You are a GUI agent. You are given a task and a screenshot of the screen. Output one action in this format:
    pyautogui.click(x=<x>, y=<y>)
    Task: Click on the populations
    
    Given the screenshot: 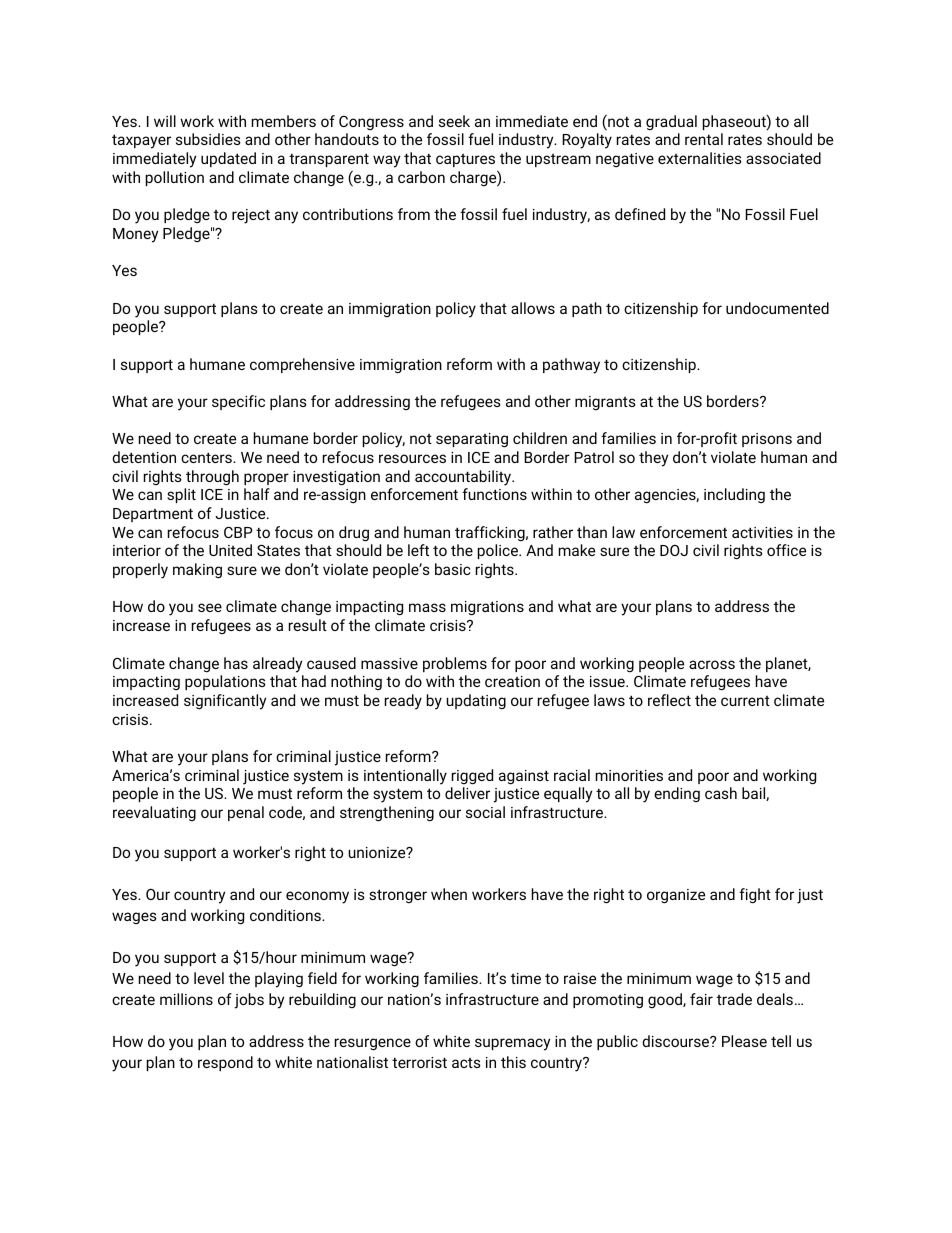 What is the action you would take?
    pyautogui.click(x=225, y=682)
